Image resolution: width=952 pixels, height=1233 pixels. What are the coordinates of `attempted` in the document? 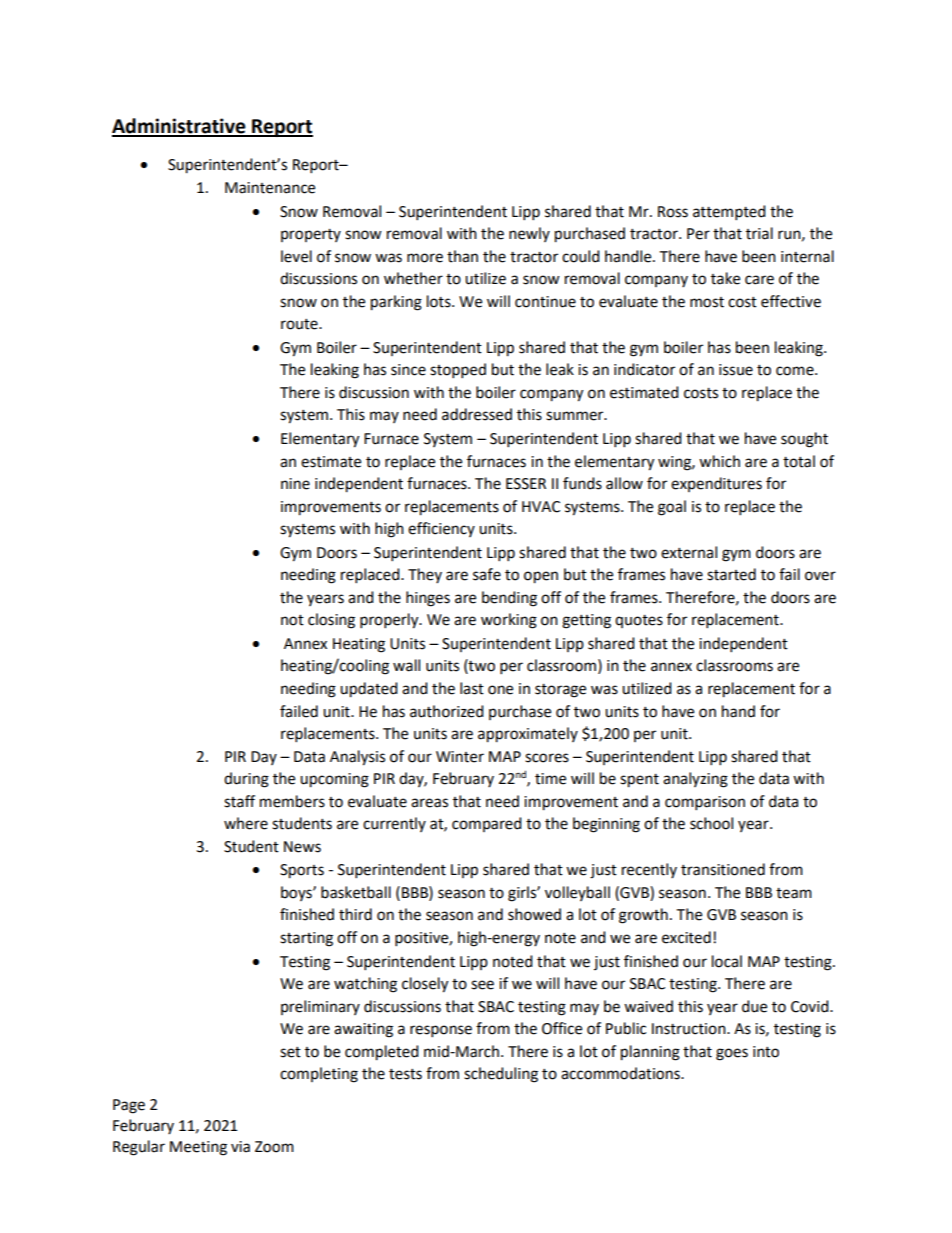 It's located at (729, 213).
